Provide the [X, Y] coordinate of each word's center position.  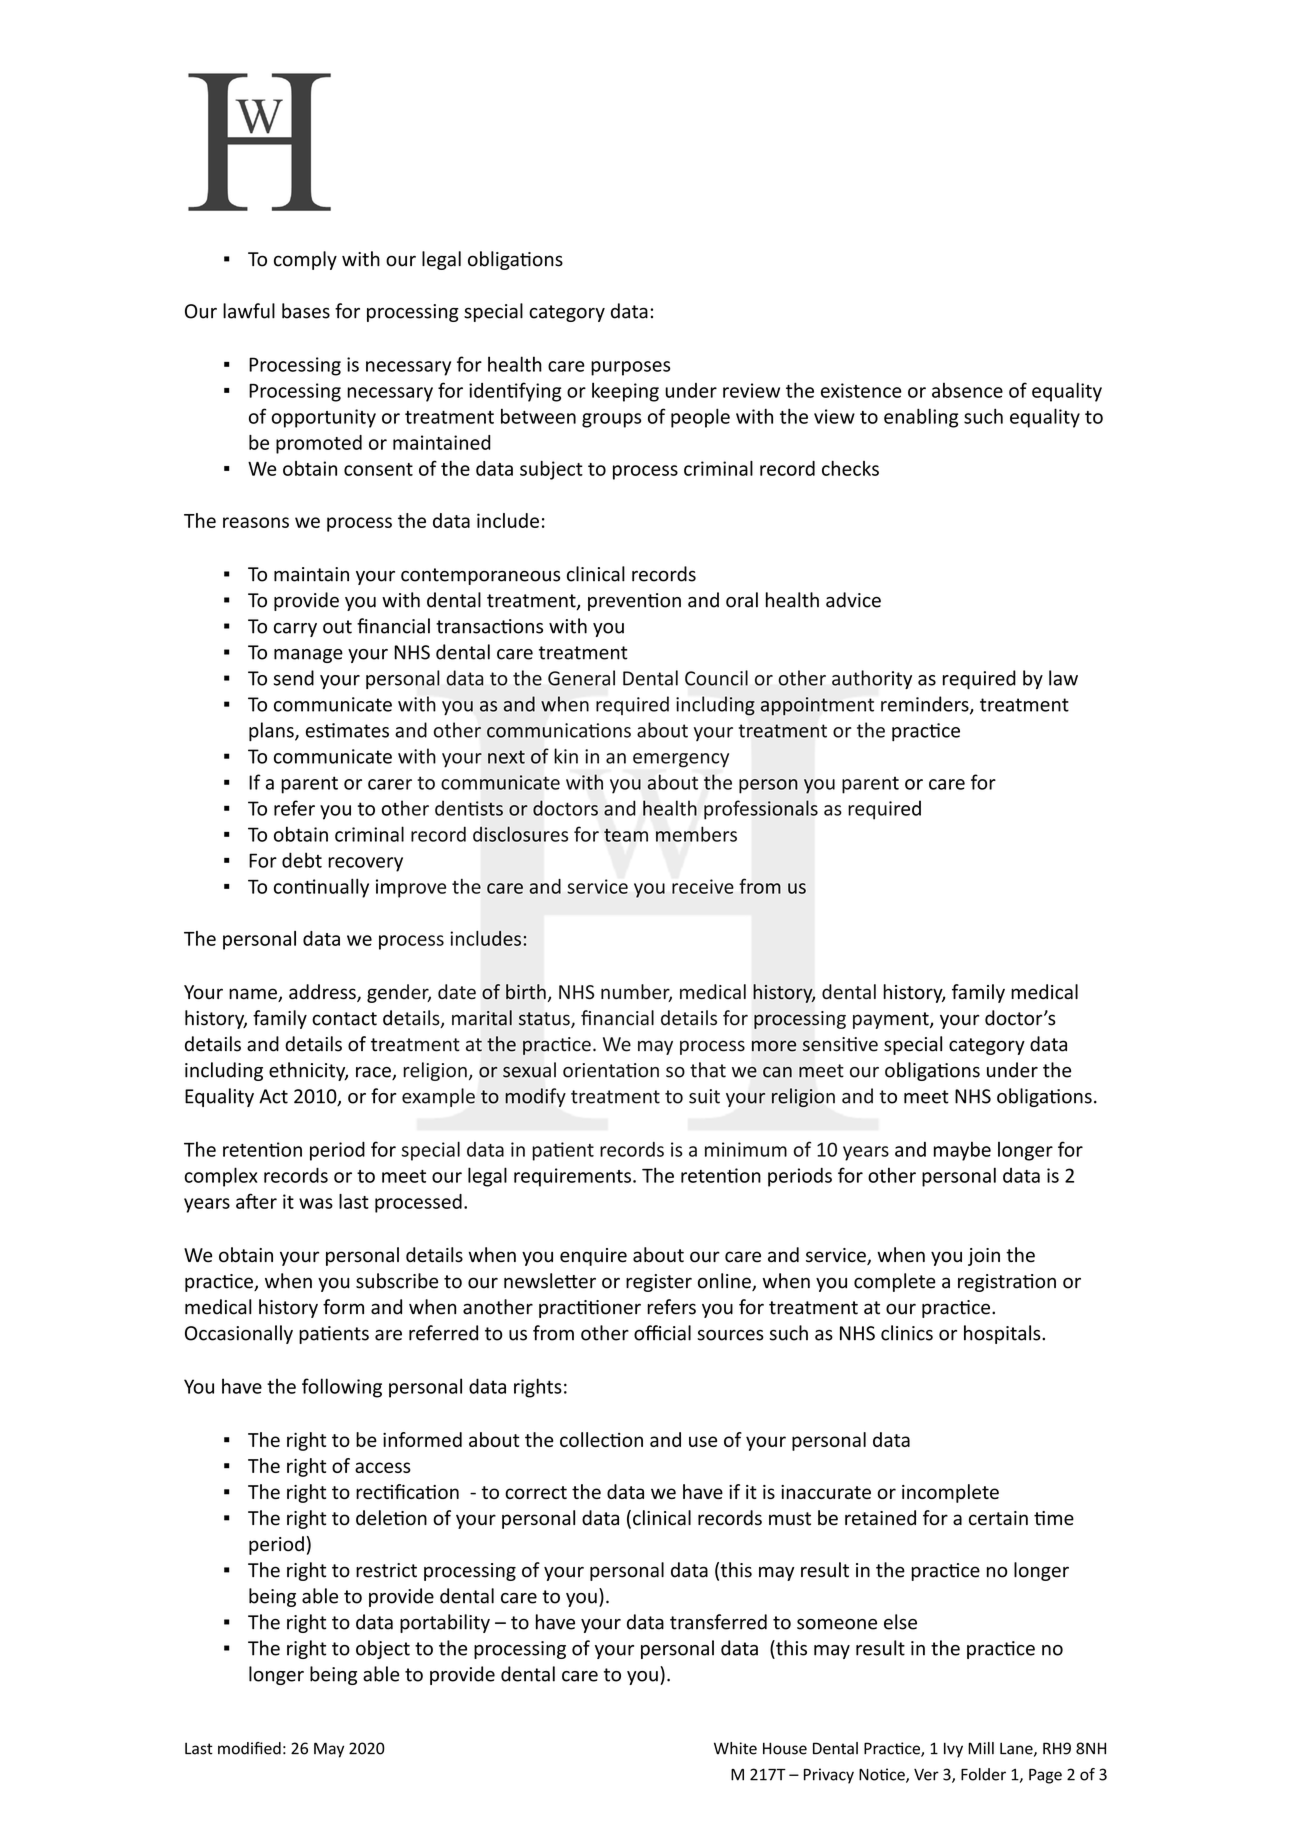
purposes [630, 368]
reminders [926, 705]
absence [967, 390]
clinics [907, 1333]
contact [344, 1019]
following [342, 1388]
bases [306, 311]
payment [892, 1020]
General [581, 678]
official [662, 1333]
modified [249, 1748]
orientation [611, 1070]
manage [308, 656]
